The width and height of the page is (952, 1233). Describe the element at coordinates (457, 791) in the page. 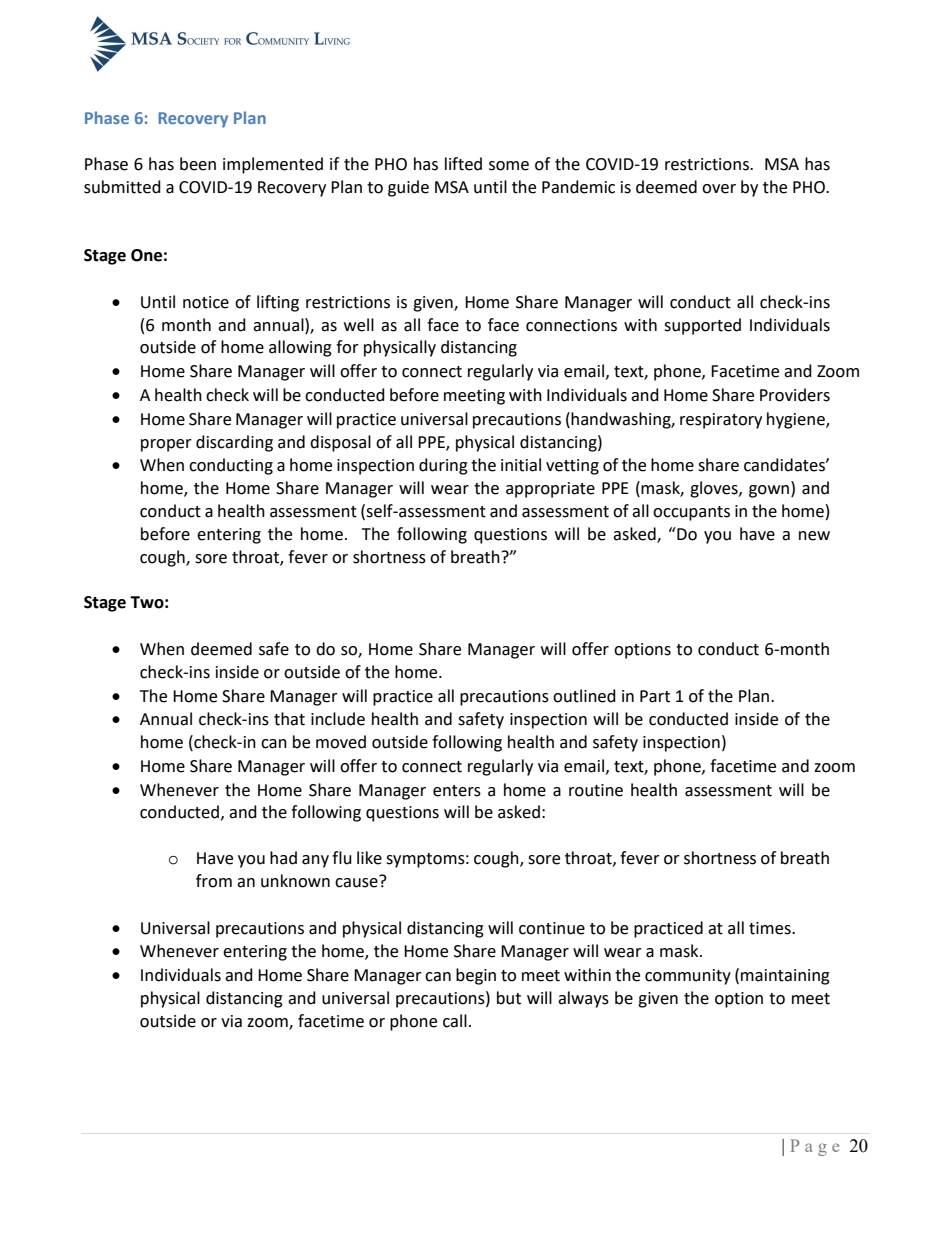

I see `enters` at that location.
